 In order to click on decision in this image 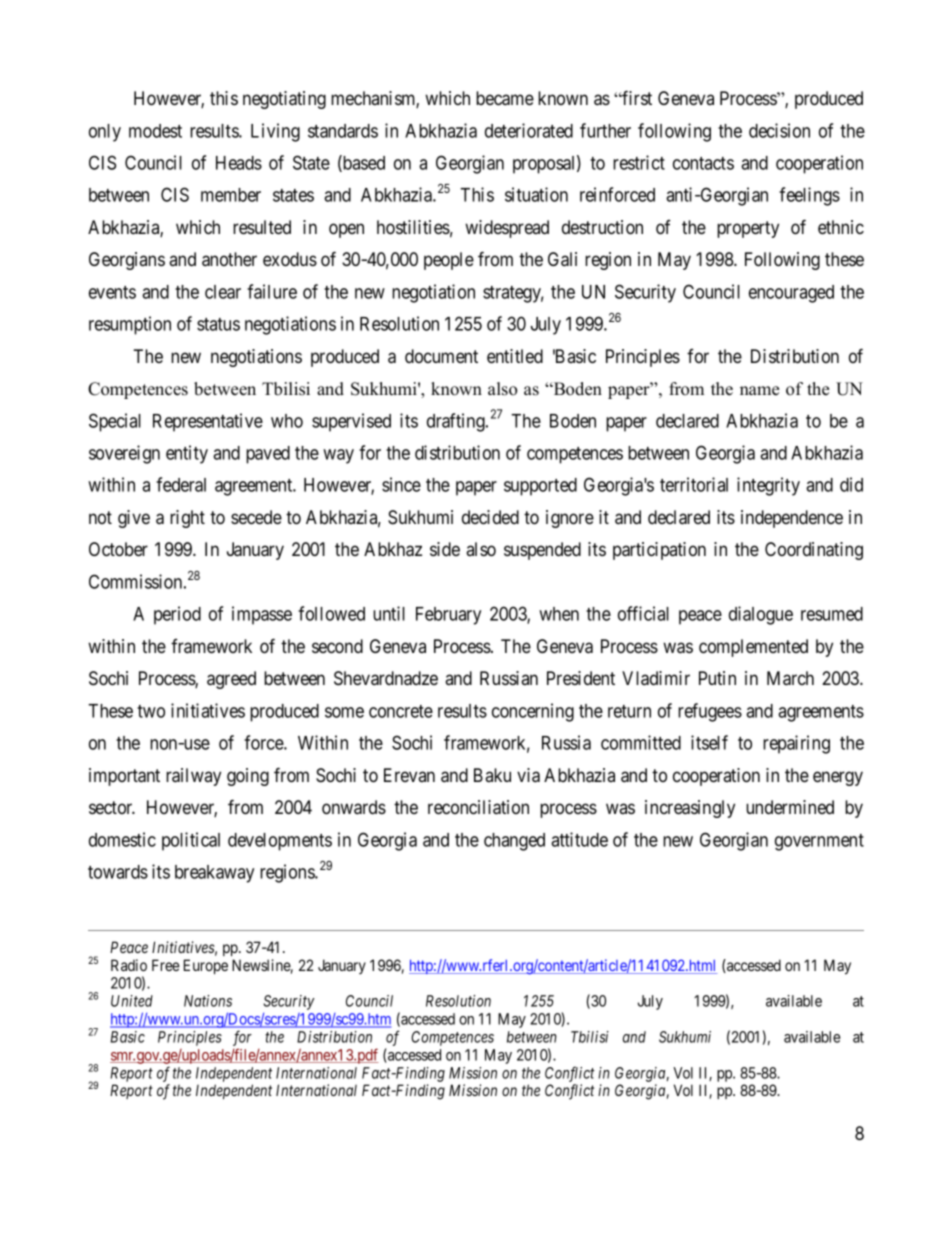, I will do `click(779, 130)`.
